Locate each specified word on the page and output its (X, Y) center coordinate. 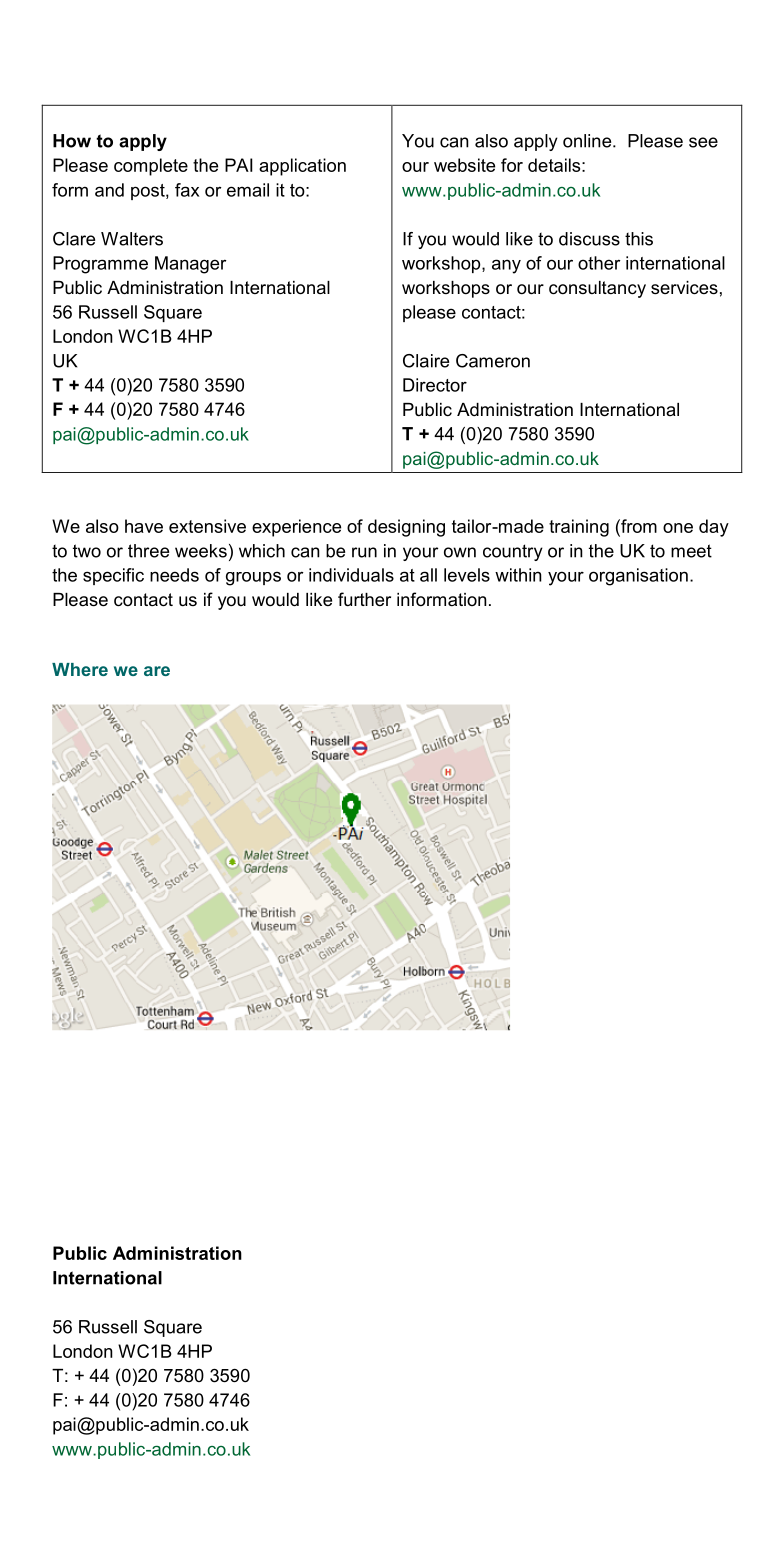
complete (151, 167)
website (464, 165)
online (588, 141)
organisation (638, 577)
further (364, 599)
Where (80, 669)
